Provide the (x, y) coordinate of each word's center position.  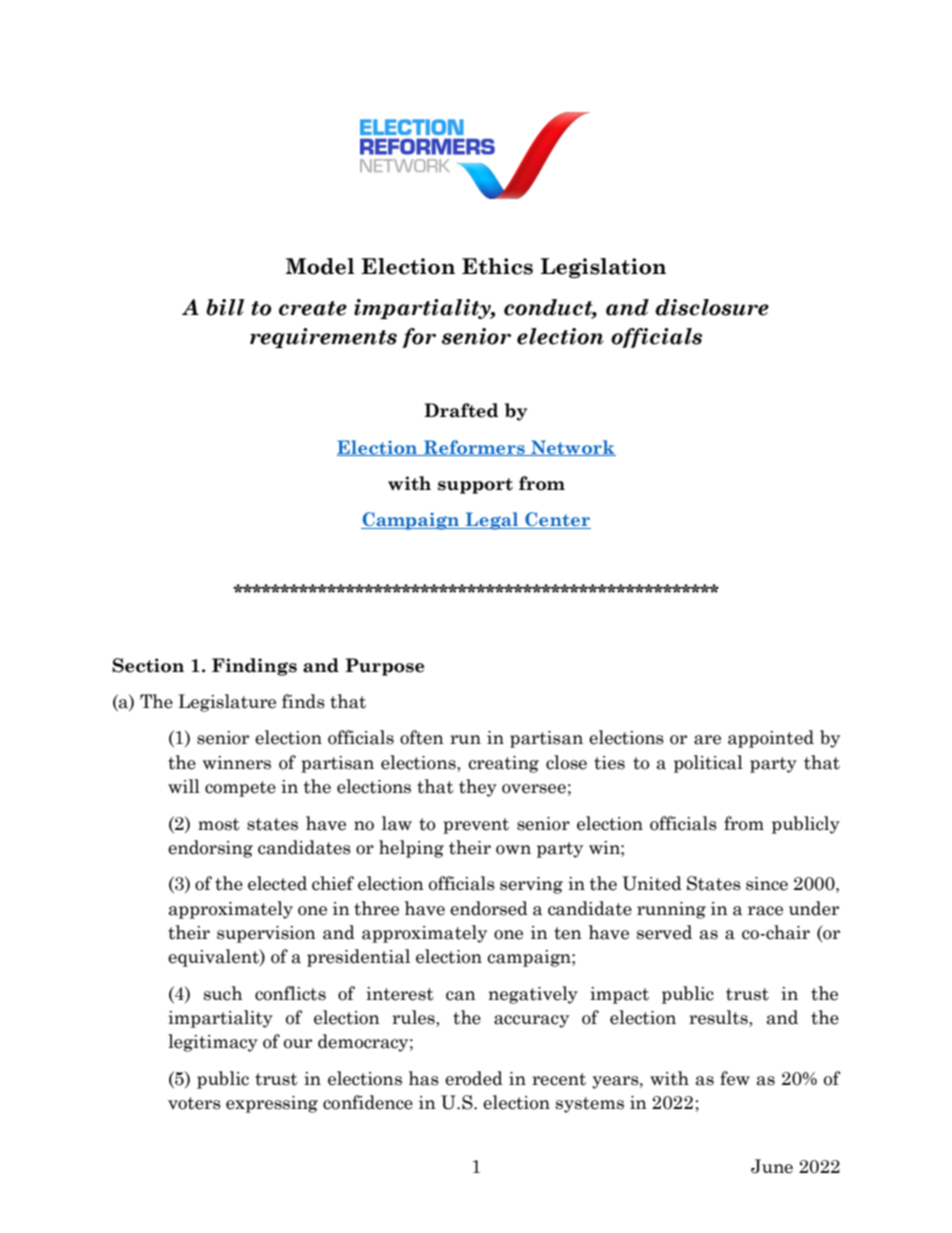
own (513, 850)
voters (194, 1103)
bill (225, 307)
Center (557, 520)
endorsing (210, 849)
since (767, 884)
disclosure (712, 307)
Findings (254, 667)
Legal (492, 521)
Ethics (497, 266)
